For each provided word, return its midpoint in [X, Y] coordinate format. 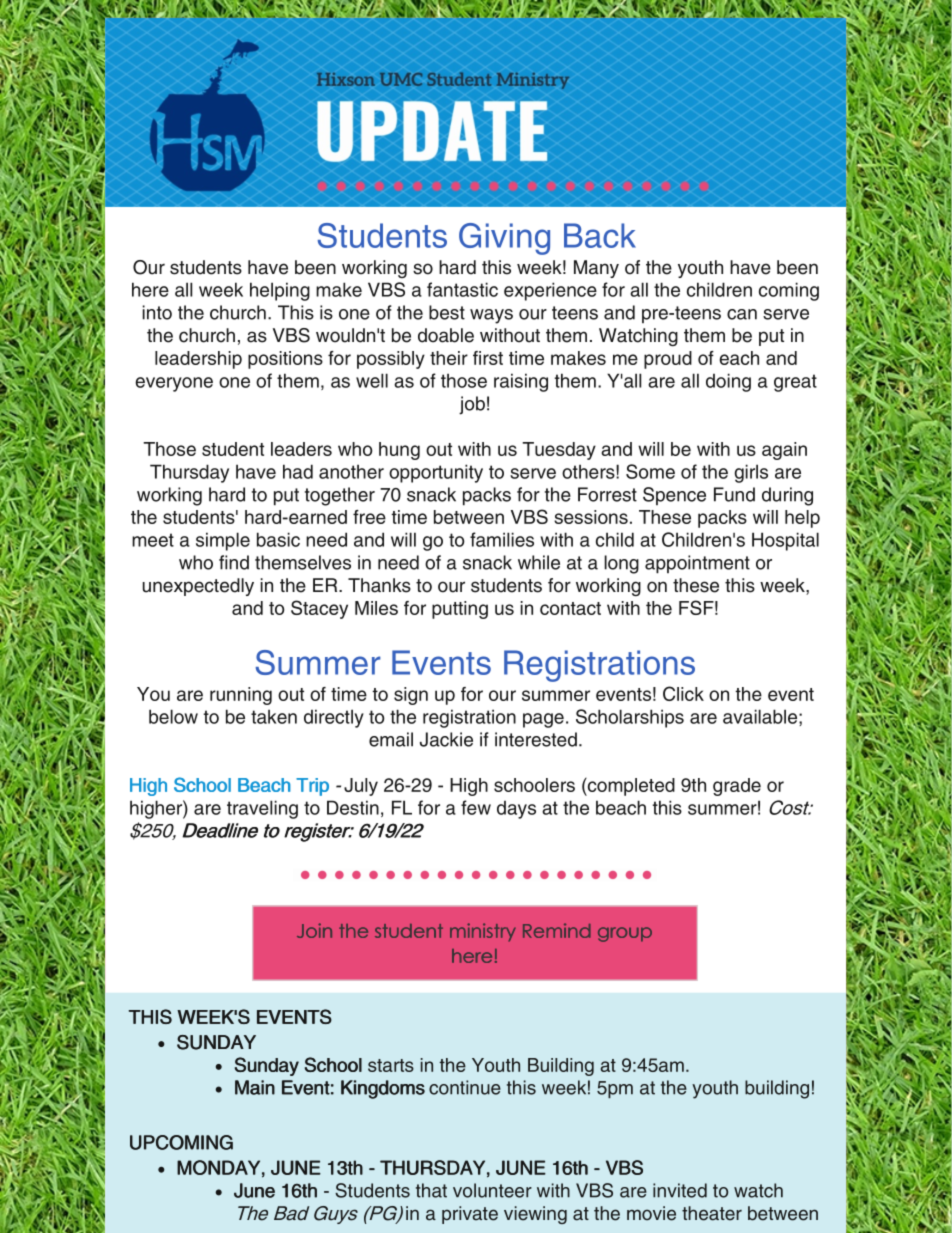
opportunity [436, 473]
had [298, 471]
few [476, 807]
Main [255, 1087]
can [742, 314]
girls [751, 473]
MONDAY [218, 1167]
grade [737, 787]
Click [683, 693]
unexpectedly [198, 587]
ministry [483, 932]
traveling [262, 809]
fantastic [462, 289]
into [157, 312]
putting [460, 610]
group [625, 934]
